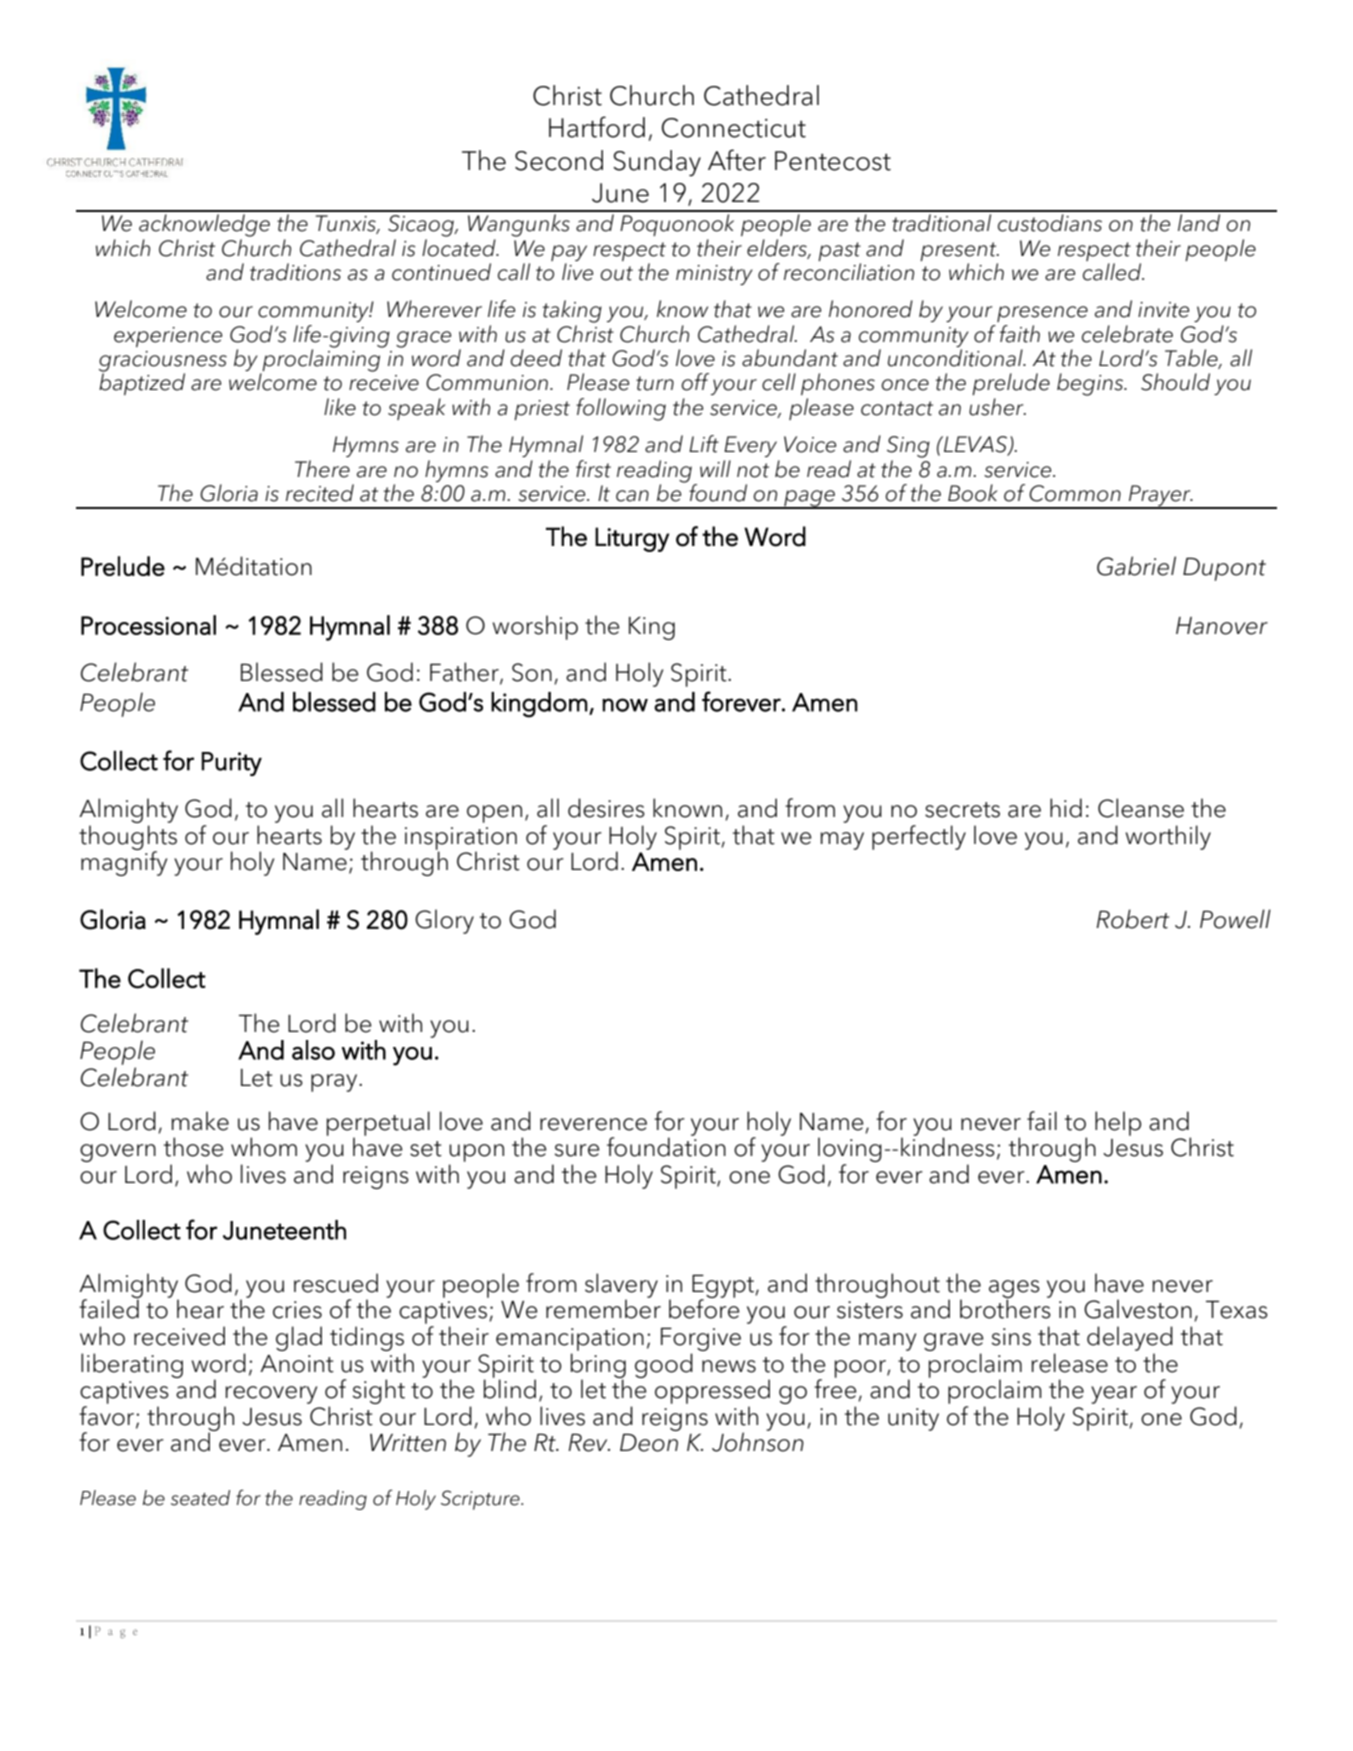 The image size is (1353, 1751). I want to click on Common, so click(1075, 493).
